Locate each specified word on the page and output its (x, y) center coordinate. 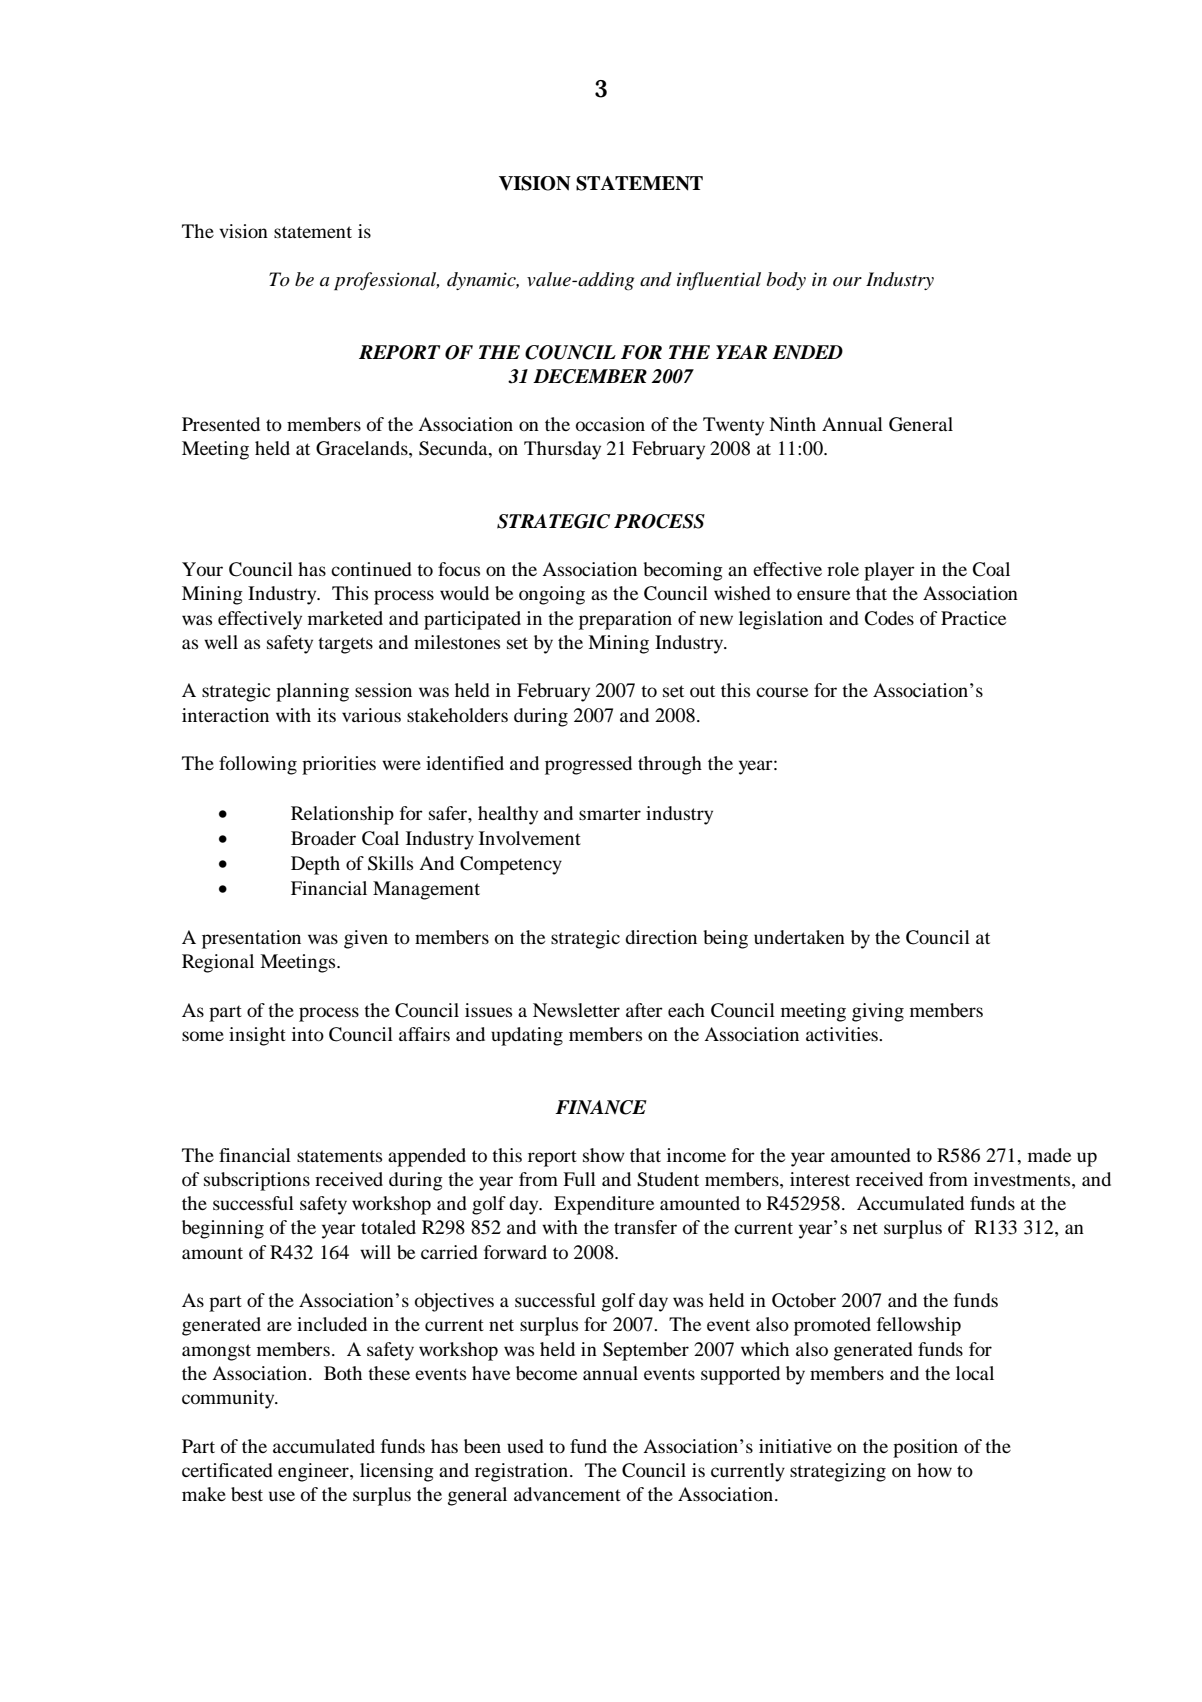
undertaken (799, 937)
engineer (314, 1472)
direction (661, 937)
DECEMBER (590, 376)
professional (386, 281)
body (786, 281)
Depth (315, 865)
